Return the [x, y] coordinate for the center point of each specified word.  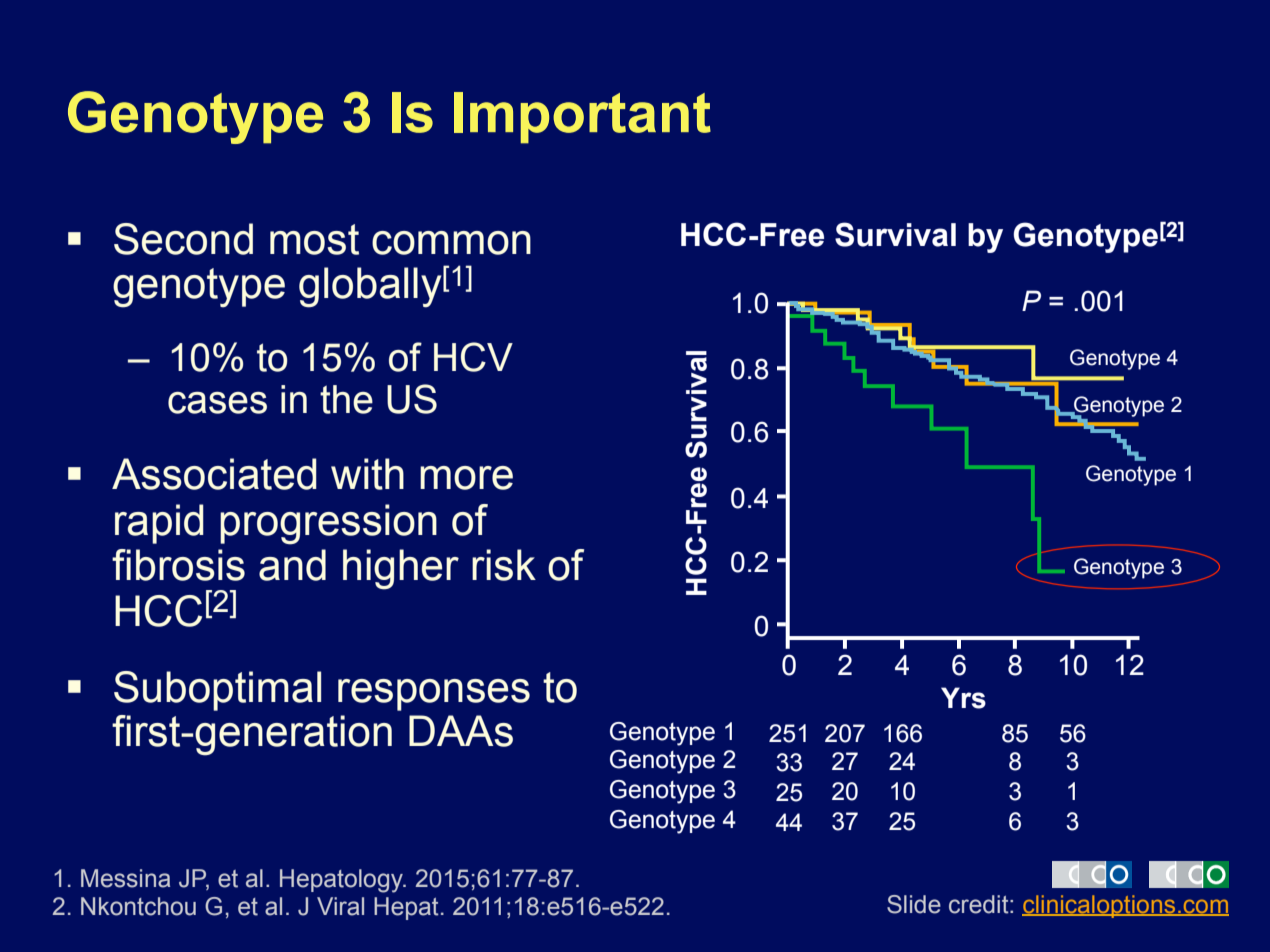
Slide [914, 904]
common [451, 243]
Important [582, 118]
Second [183, 239]
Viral [340, 906]
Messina [125, 878]
